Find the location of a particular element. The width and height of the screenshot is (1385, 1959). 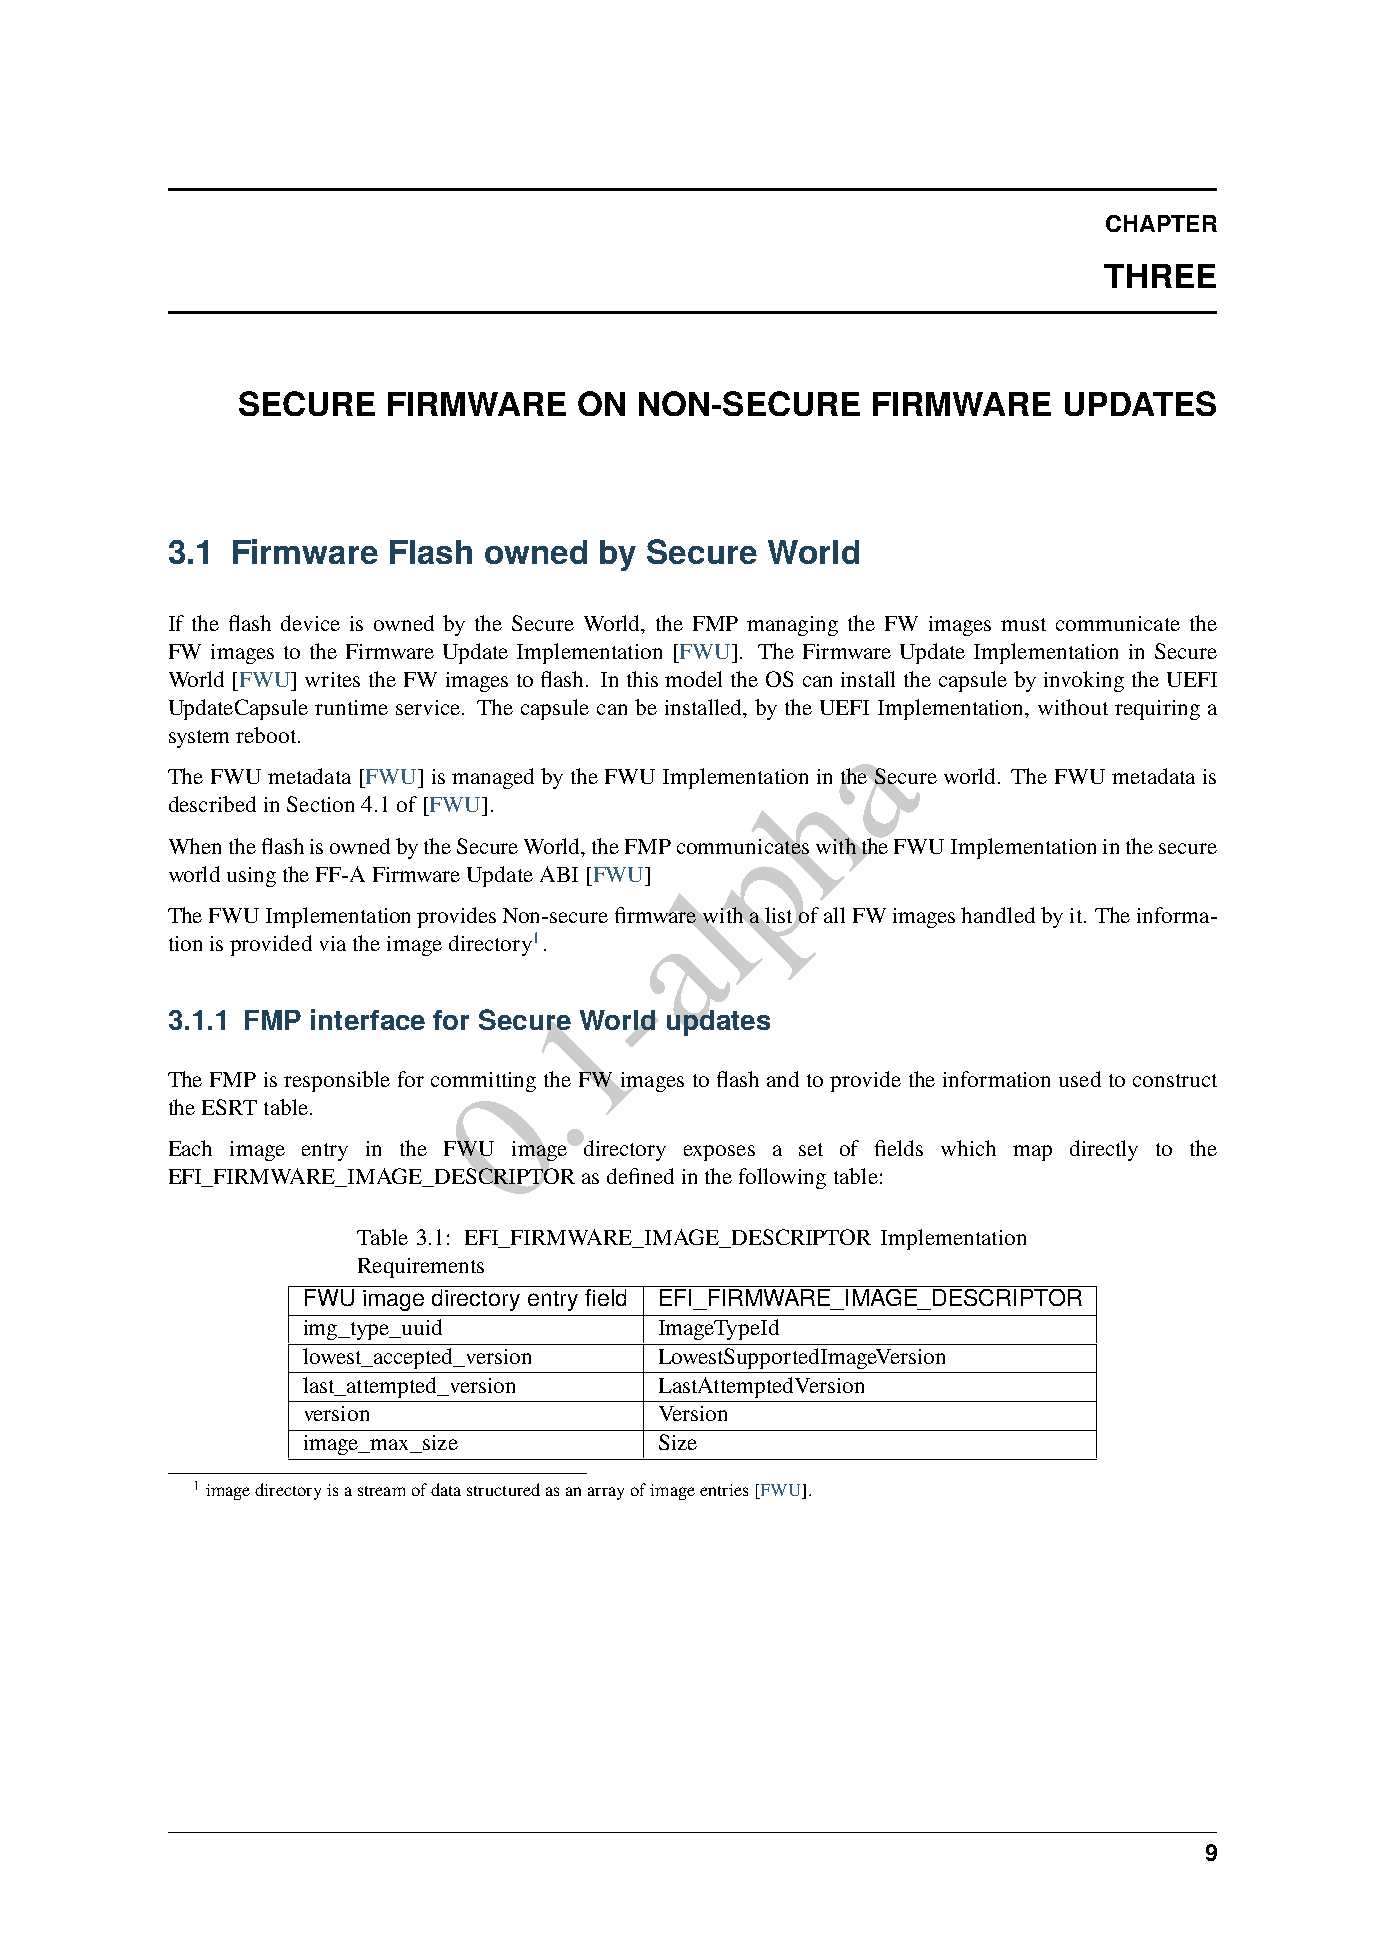

stream is located at coordinates (381, 1491).
